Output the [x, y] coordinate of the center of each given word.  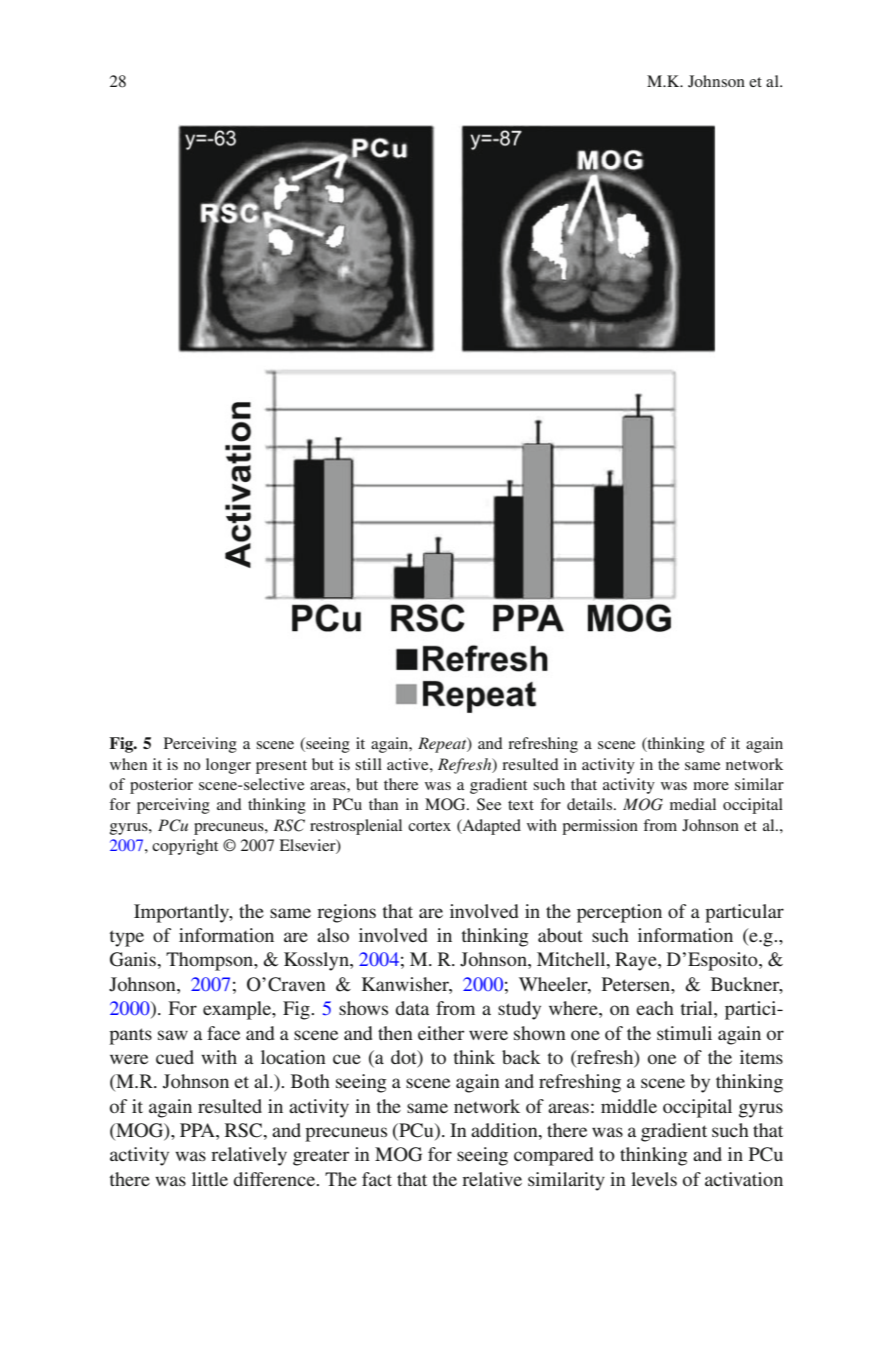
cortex [429, 826]
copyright [185, 847]
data [412, 1008]
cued [175, 1057]
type [127, 938]
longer [228, 766]
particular [744, 913]
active [409, 764]
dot [405, 1058]
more [711, 786]
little [210, 1179]
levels [654, 1179]
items [761, 1057]
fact [377, 1179]
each [655, 1008]
